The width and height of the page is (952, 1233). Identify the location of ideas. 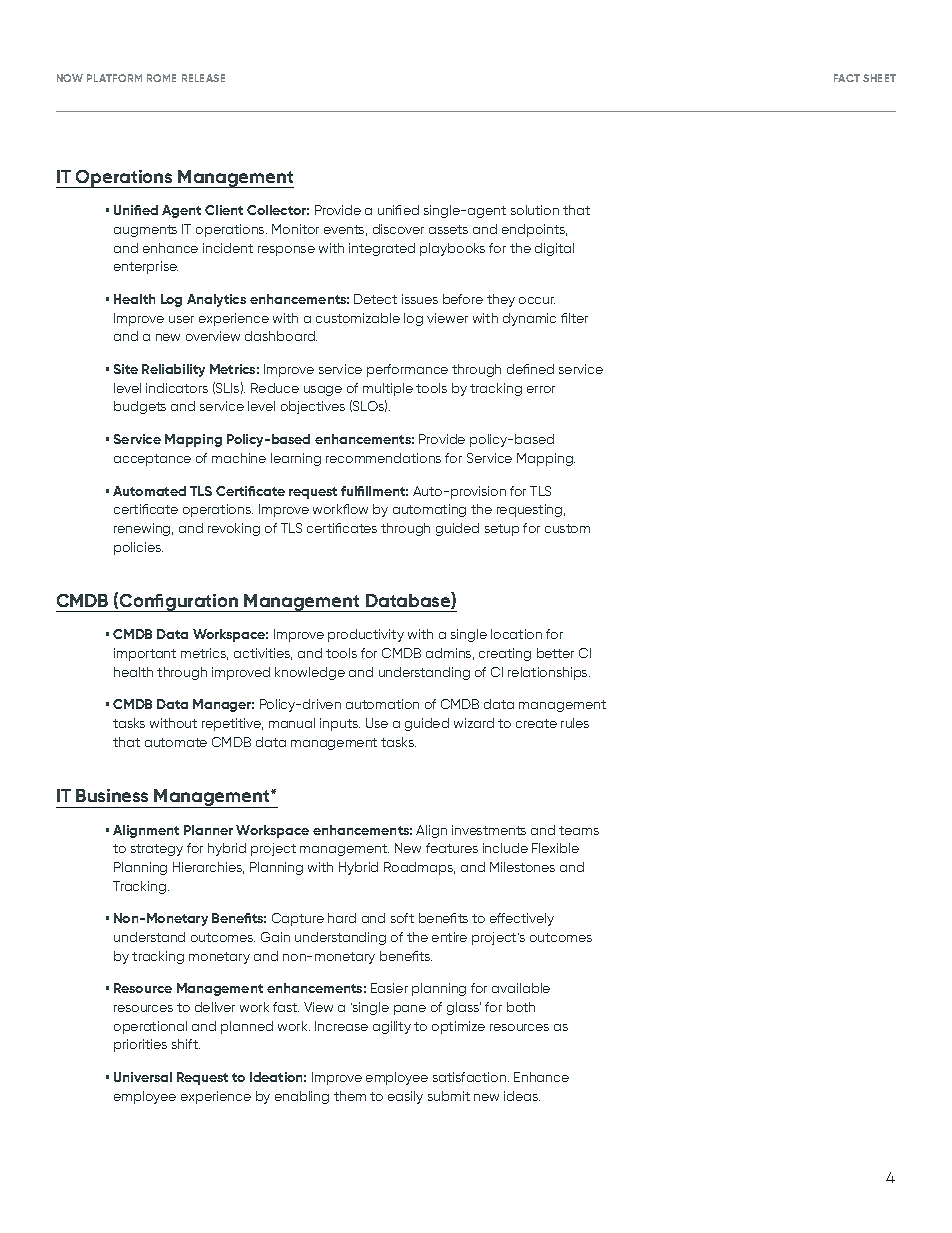
(522, 1096).
